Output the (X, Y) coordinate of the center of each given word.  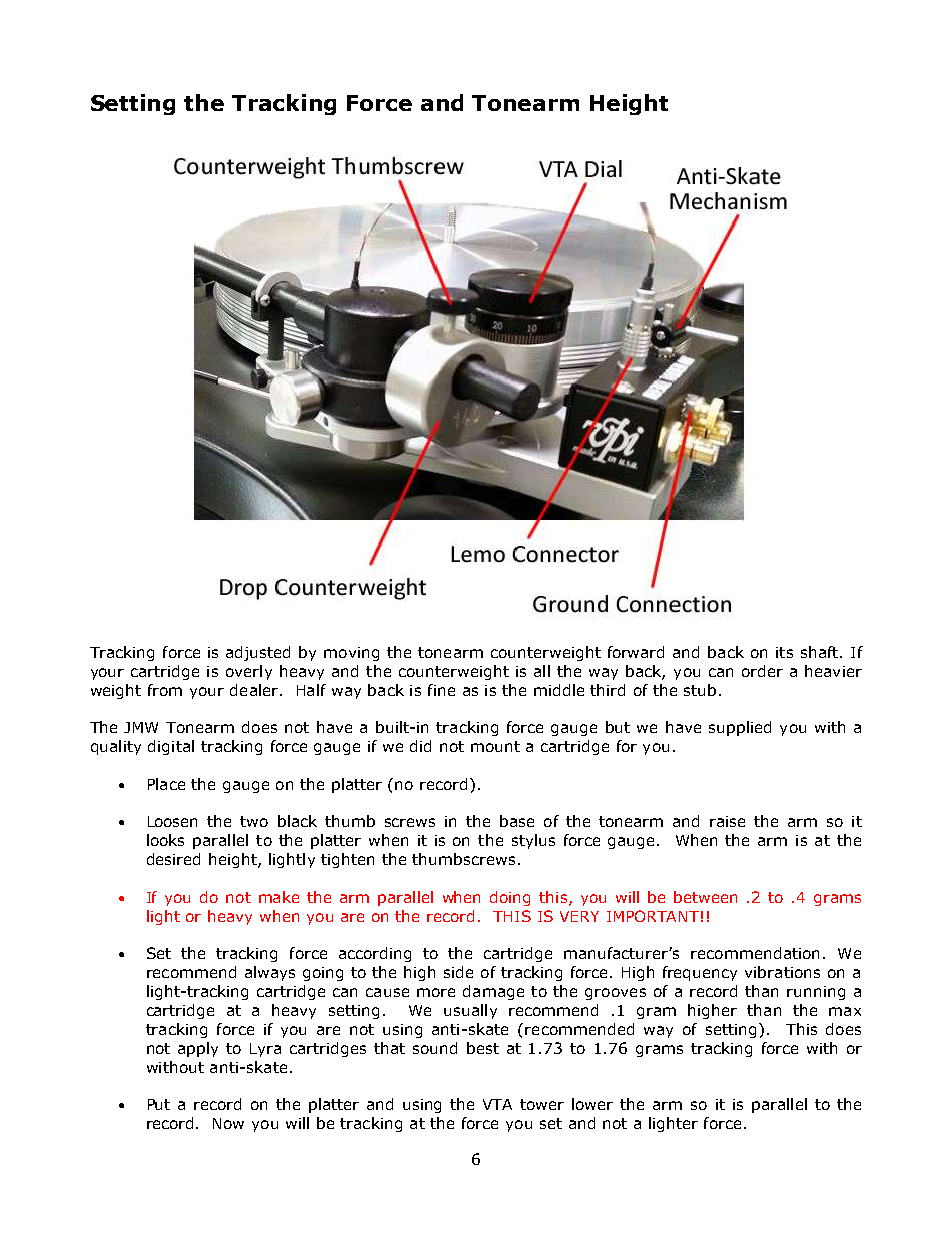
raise (727, 821)
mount (495, 746)
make (279, 897)
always (270, 973)
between (705, 897)
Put (159, 1104)
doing (510, 898)
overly (249, 672)
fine (441, 690)
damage (493, 992)
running (816, 993)
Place (166, 784)
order (762, 671)
